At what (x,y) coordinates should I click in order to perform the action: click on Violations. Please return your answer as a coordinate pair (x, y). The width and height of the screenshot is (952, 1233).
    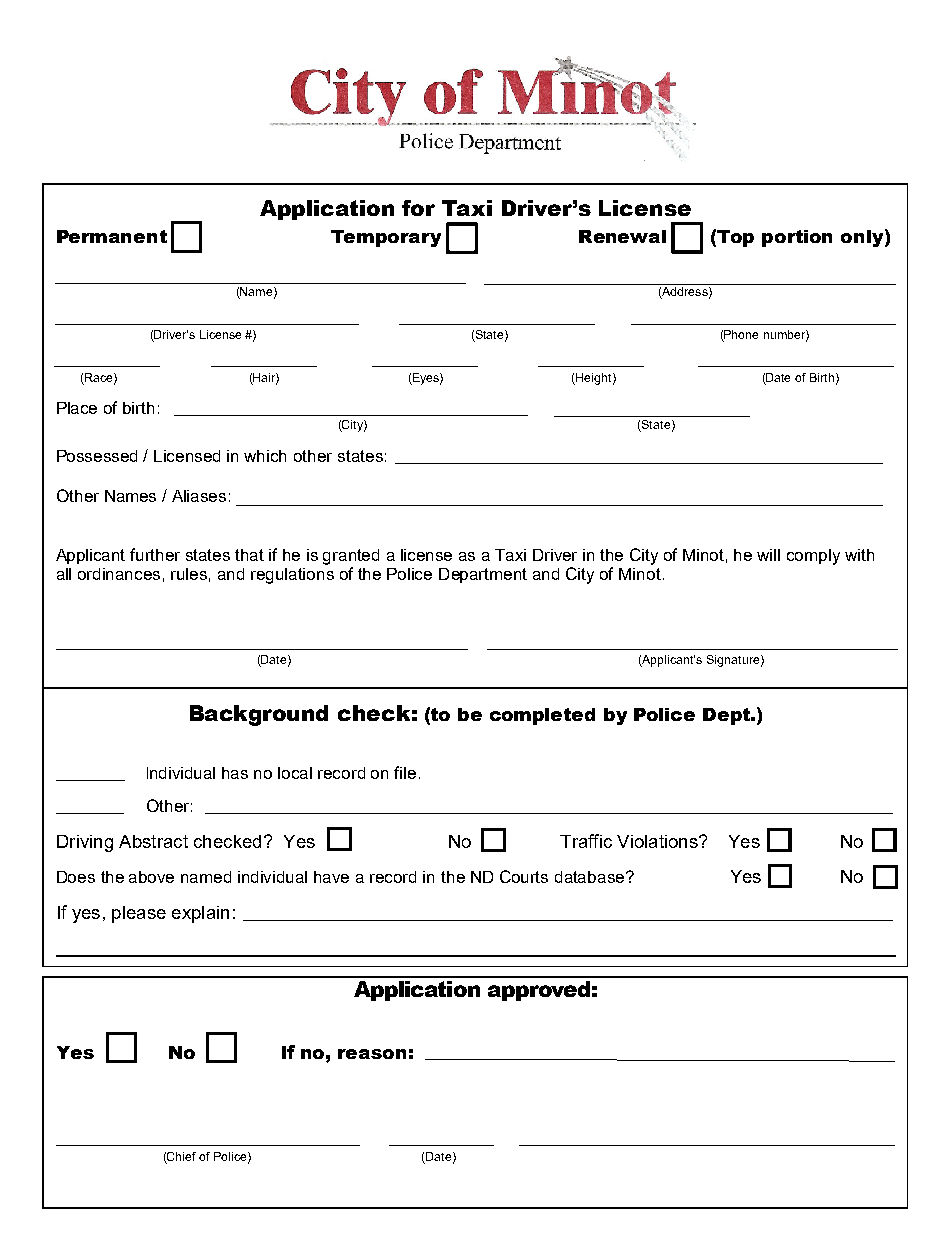
    Looking at the image, I should click on (658, 841).
